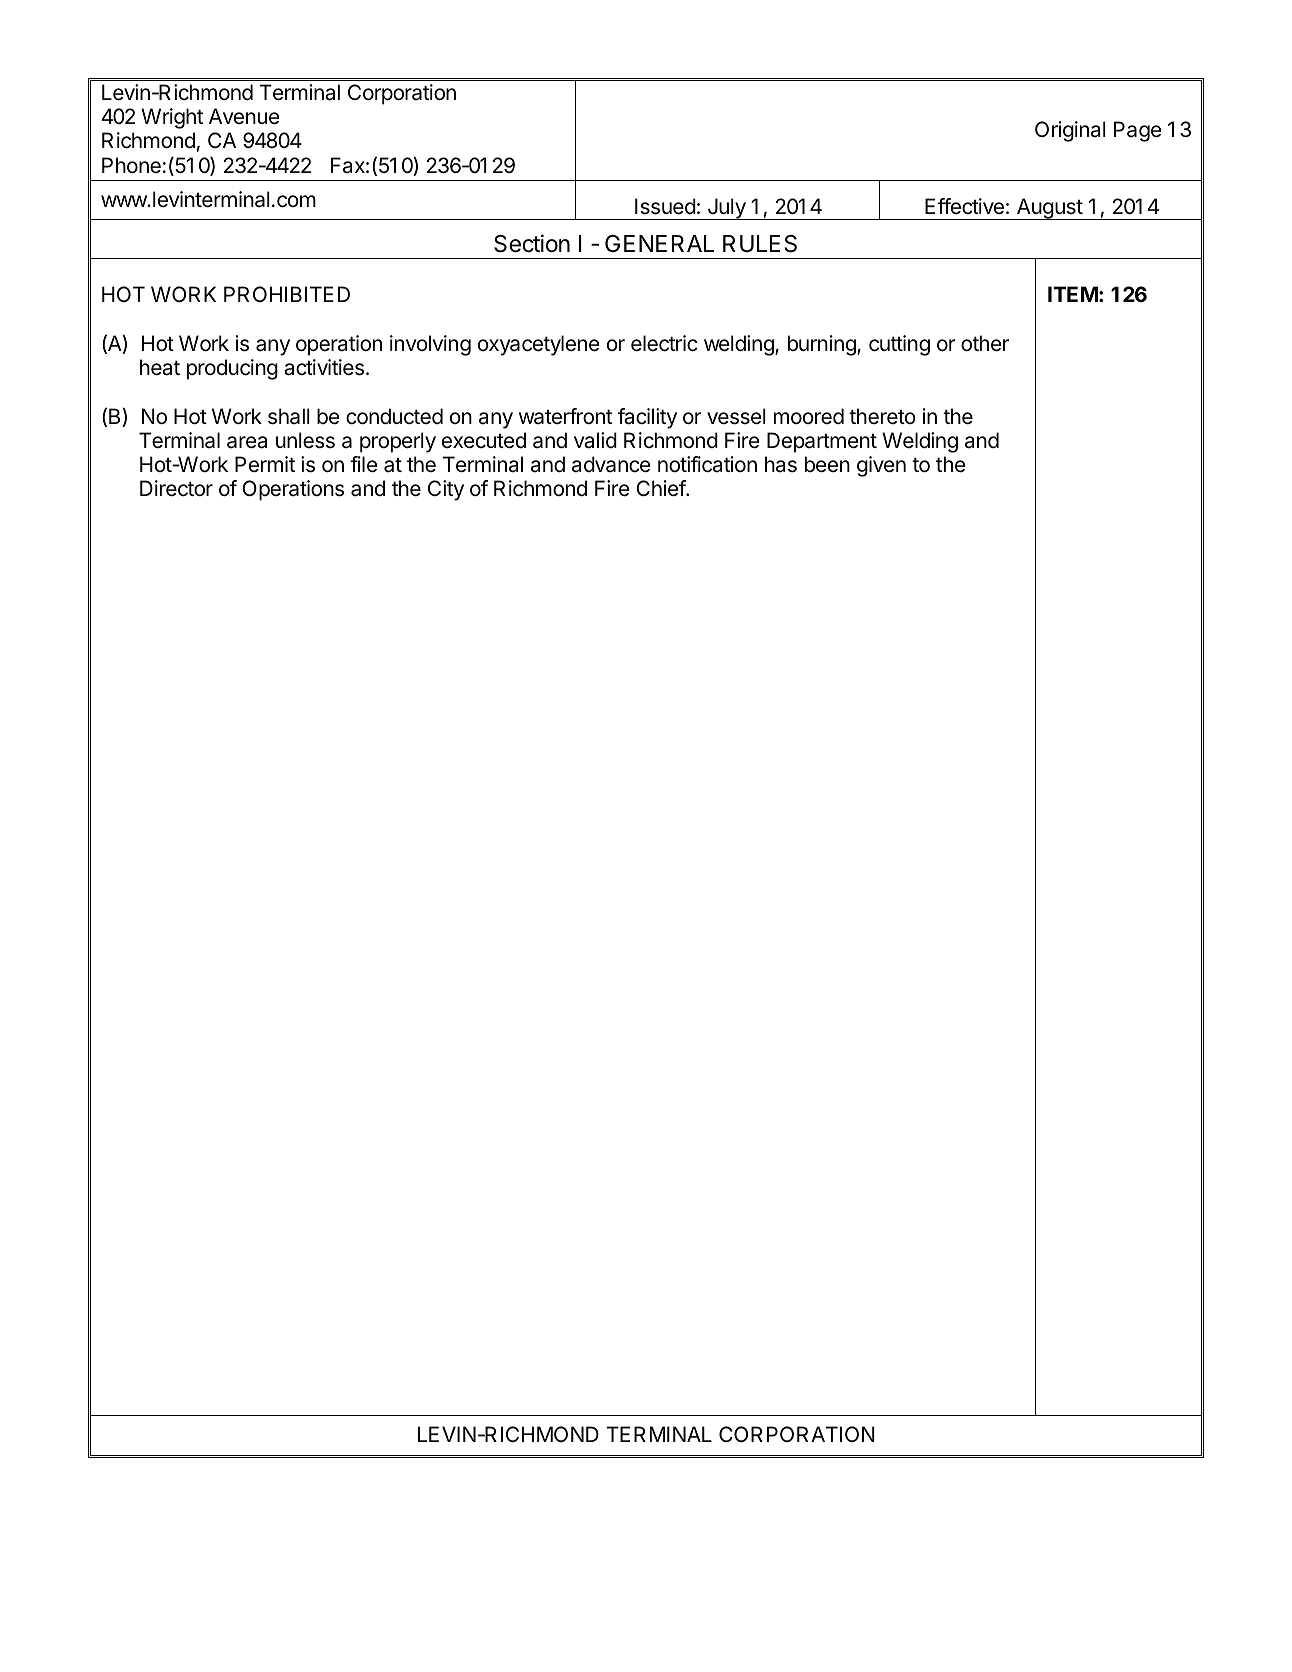 This document has width=1292, height=1672. What do you see at coordinates (664, 343) in the document?
I see `electric` at bounding box center [664, 343].
